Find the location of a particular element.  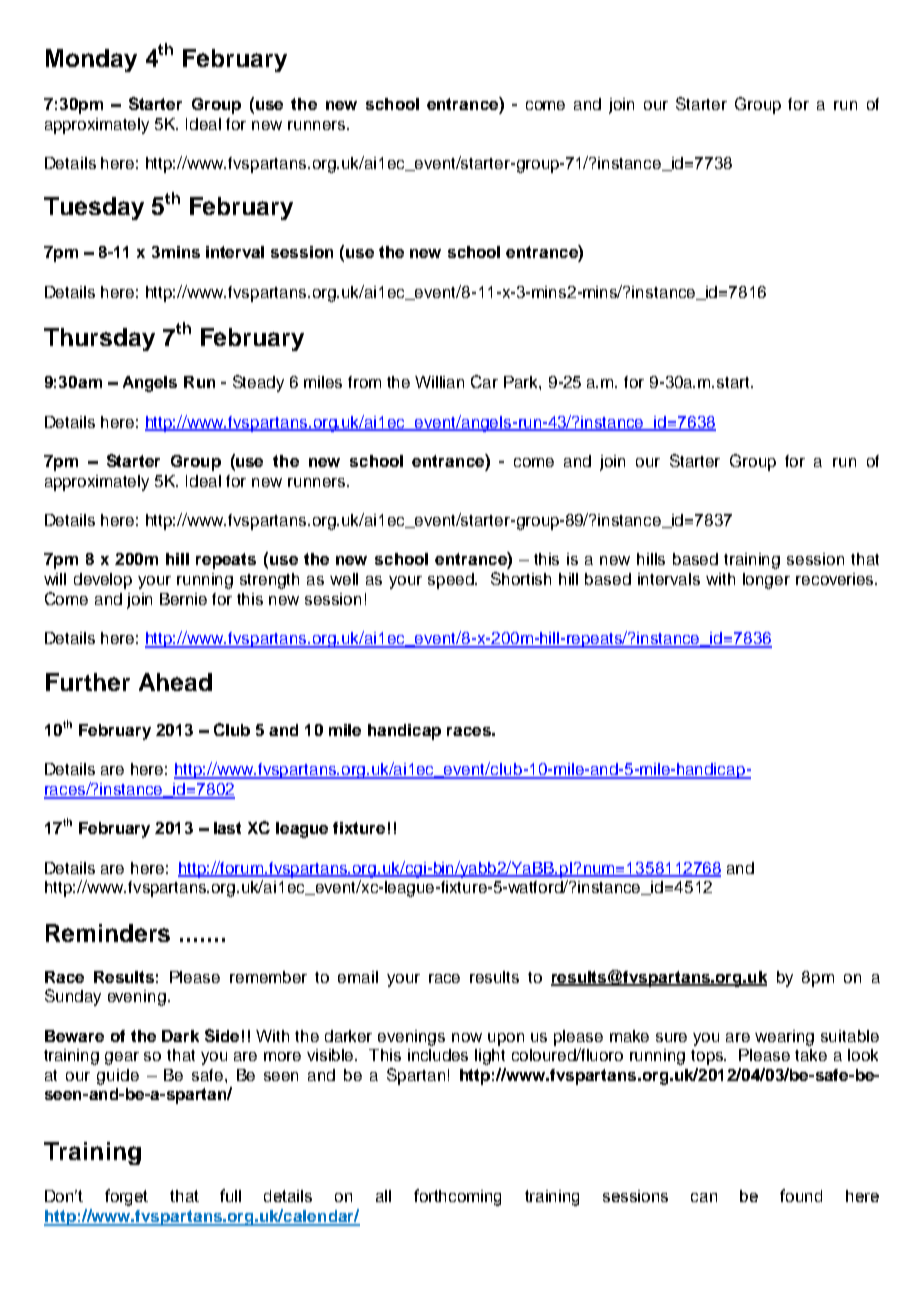

Monday is located at coordinates (91, 60).
